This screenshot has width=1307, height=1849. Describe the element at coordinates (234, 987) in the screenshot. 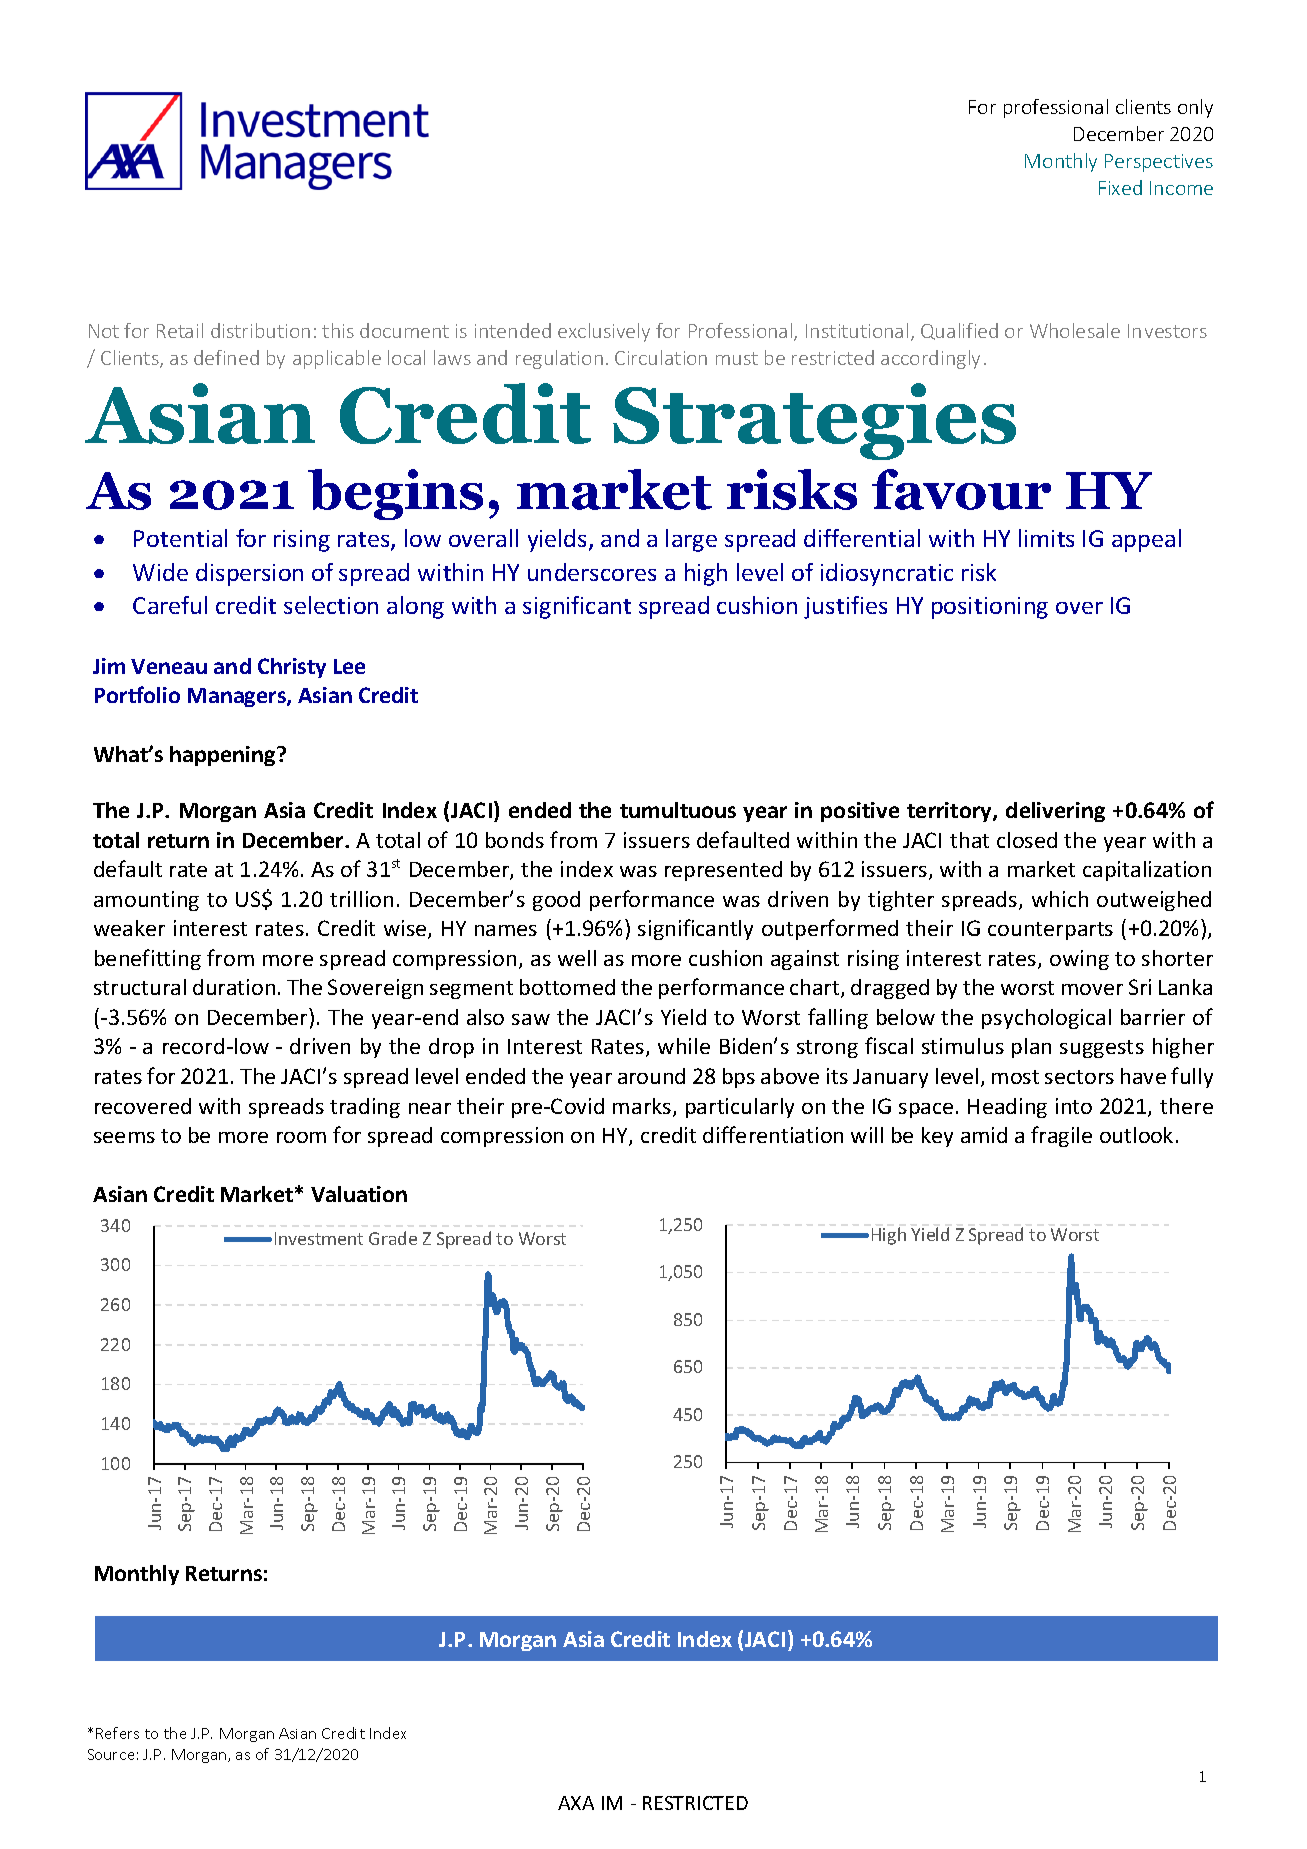

I see `duration` at that location.
